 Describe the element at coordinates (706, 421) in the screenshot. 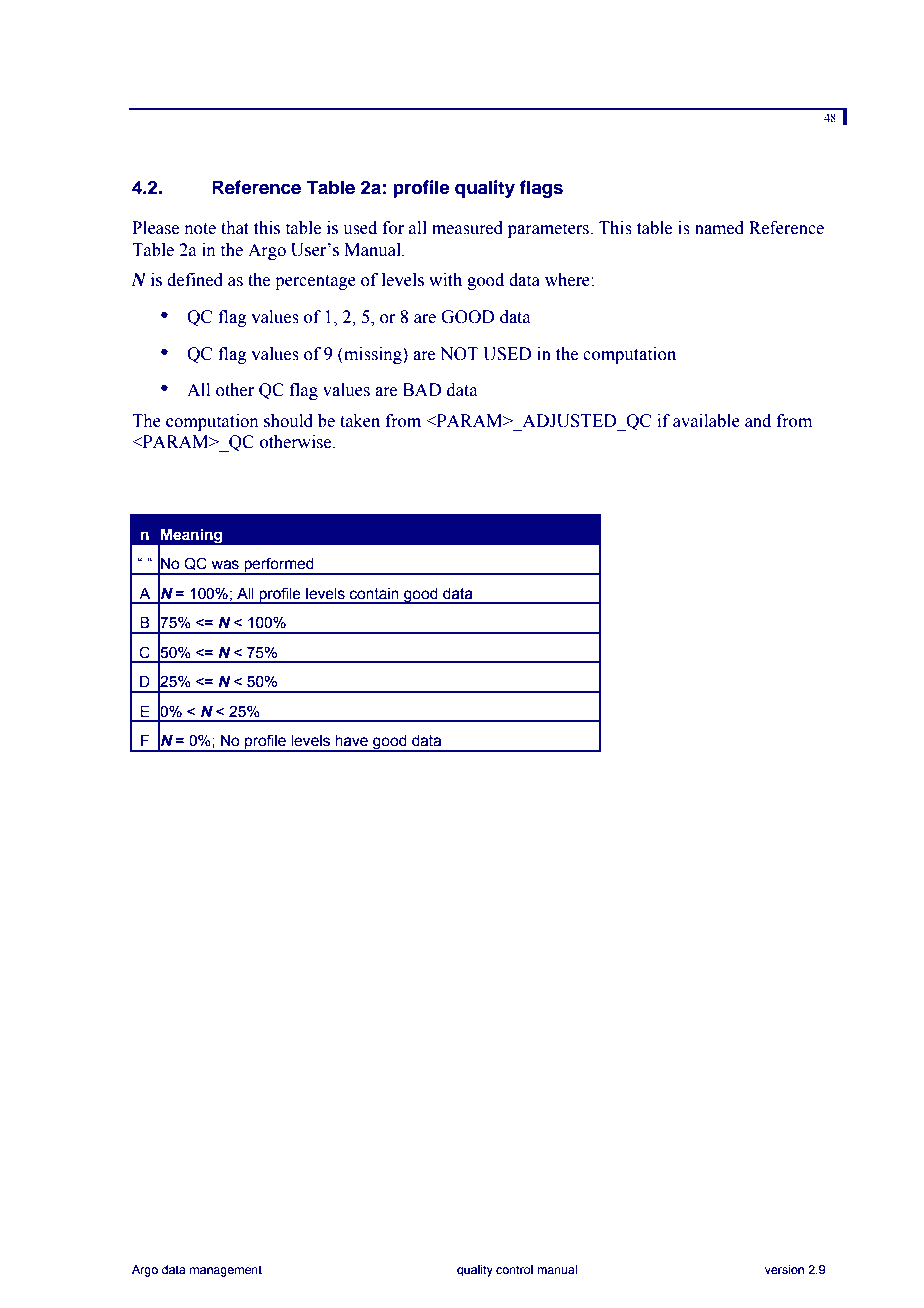

I see `available` at that location.
